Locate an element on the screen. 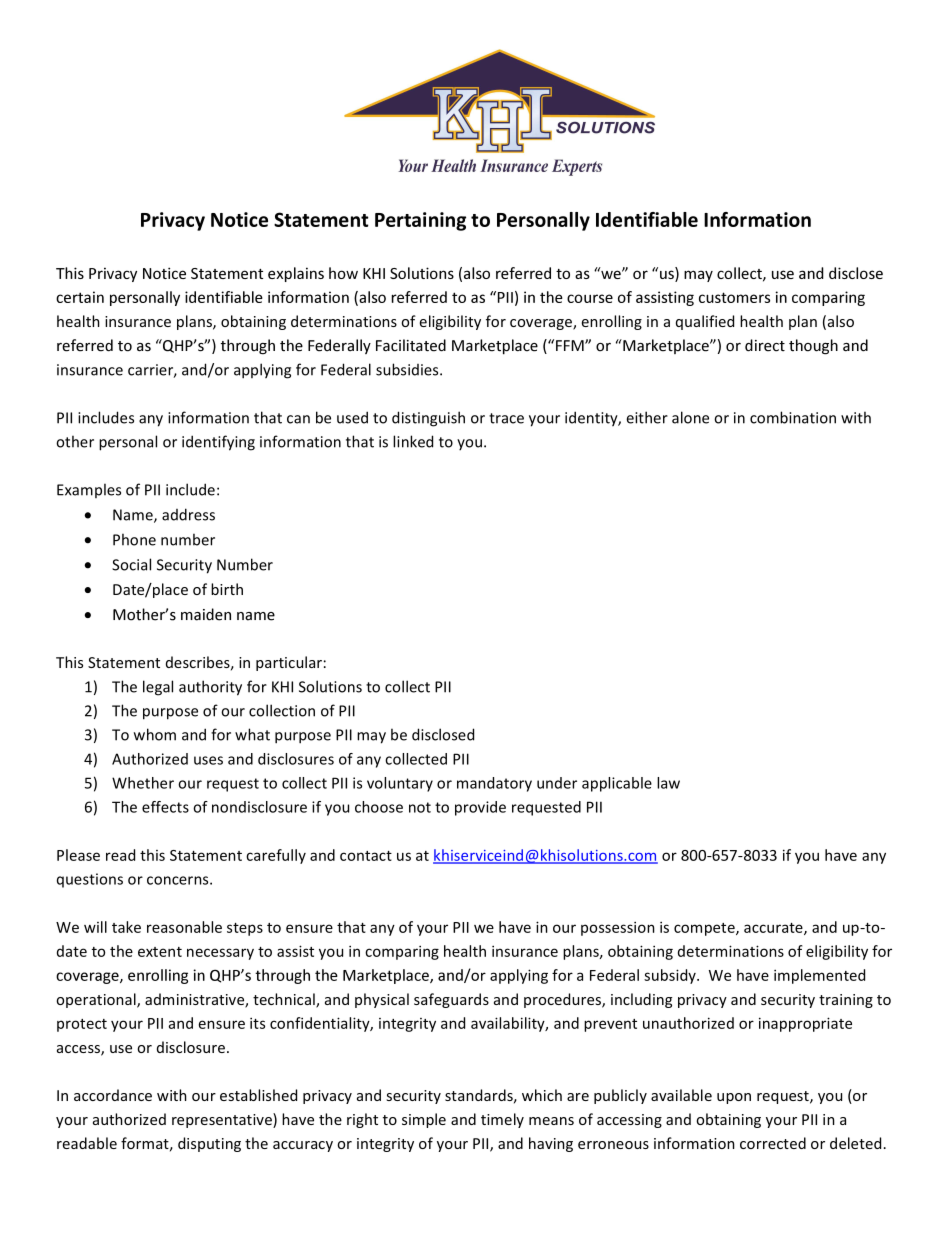  qualified is located at coordinates (705, 322).
